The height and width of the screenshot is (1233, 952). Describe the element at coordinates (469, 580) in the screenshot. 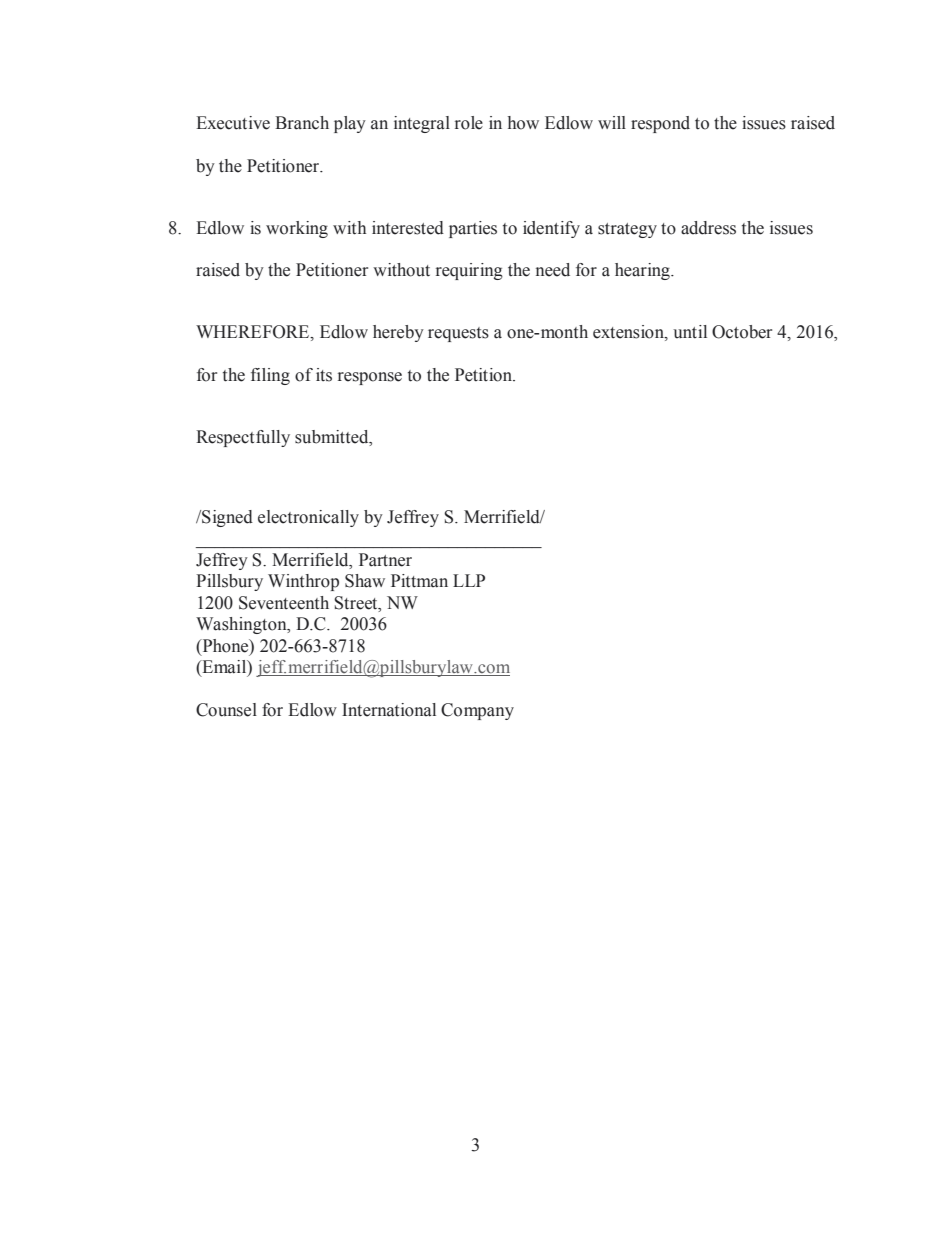

I see `LLP` at that location.
